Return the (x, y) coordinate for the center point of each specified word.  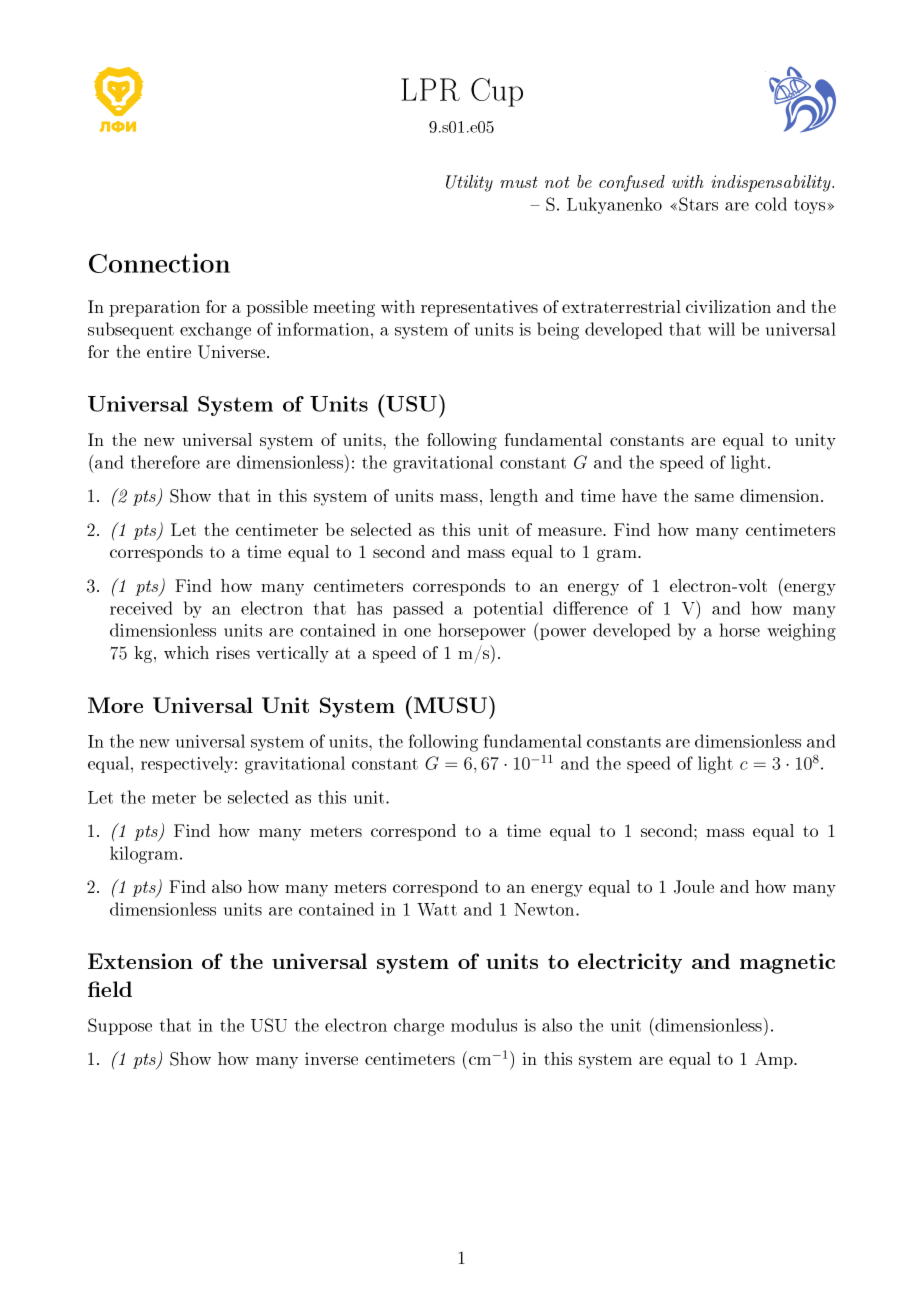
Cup (497, 92)
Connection (159, 263)
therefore (165, 462)
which (186, 652)
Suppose (120, 1026)
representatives (479, 308)
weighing (801, 632)
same (714, 497)
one (417, 632)
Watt (437, 909)
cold (771, 204)
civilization (728, 306)
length (514, 497)
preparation (154, 308)
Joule (694, 887)
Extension (140, 961)
